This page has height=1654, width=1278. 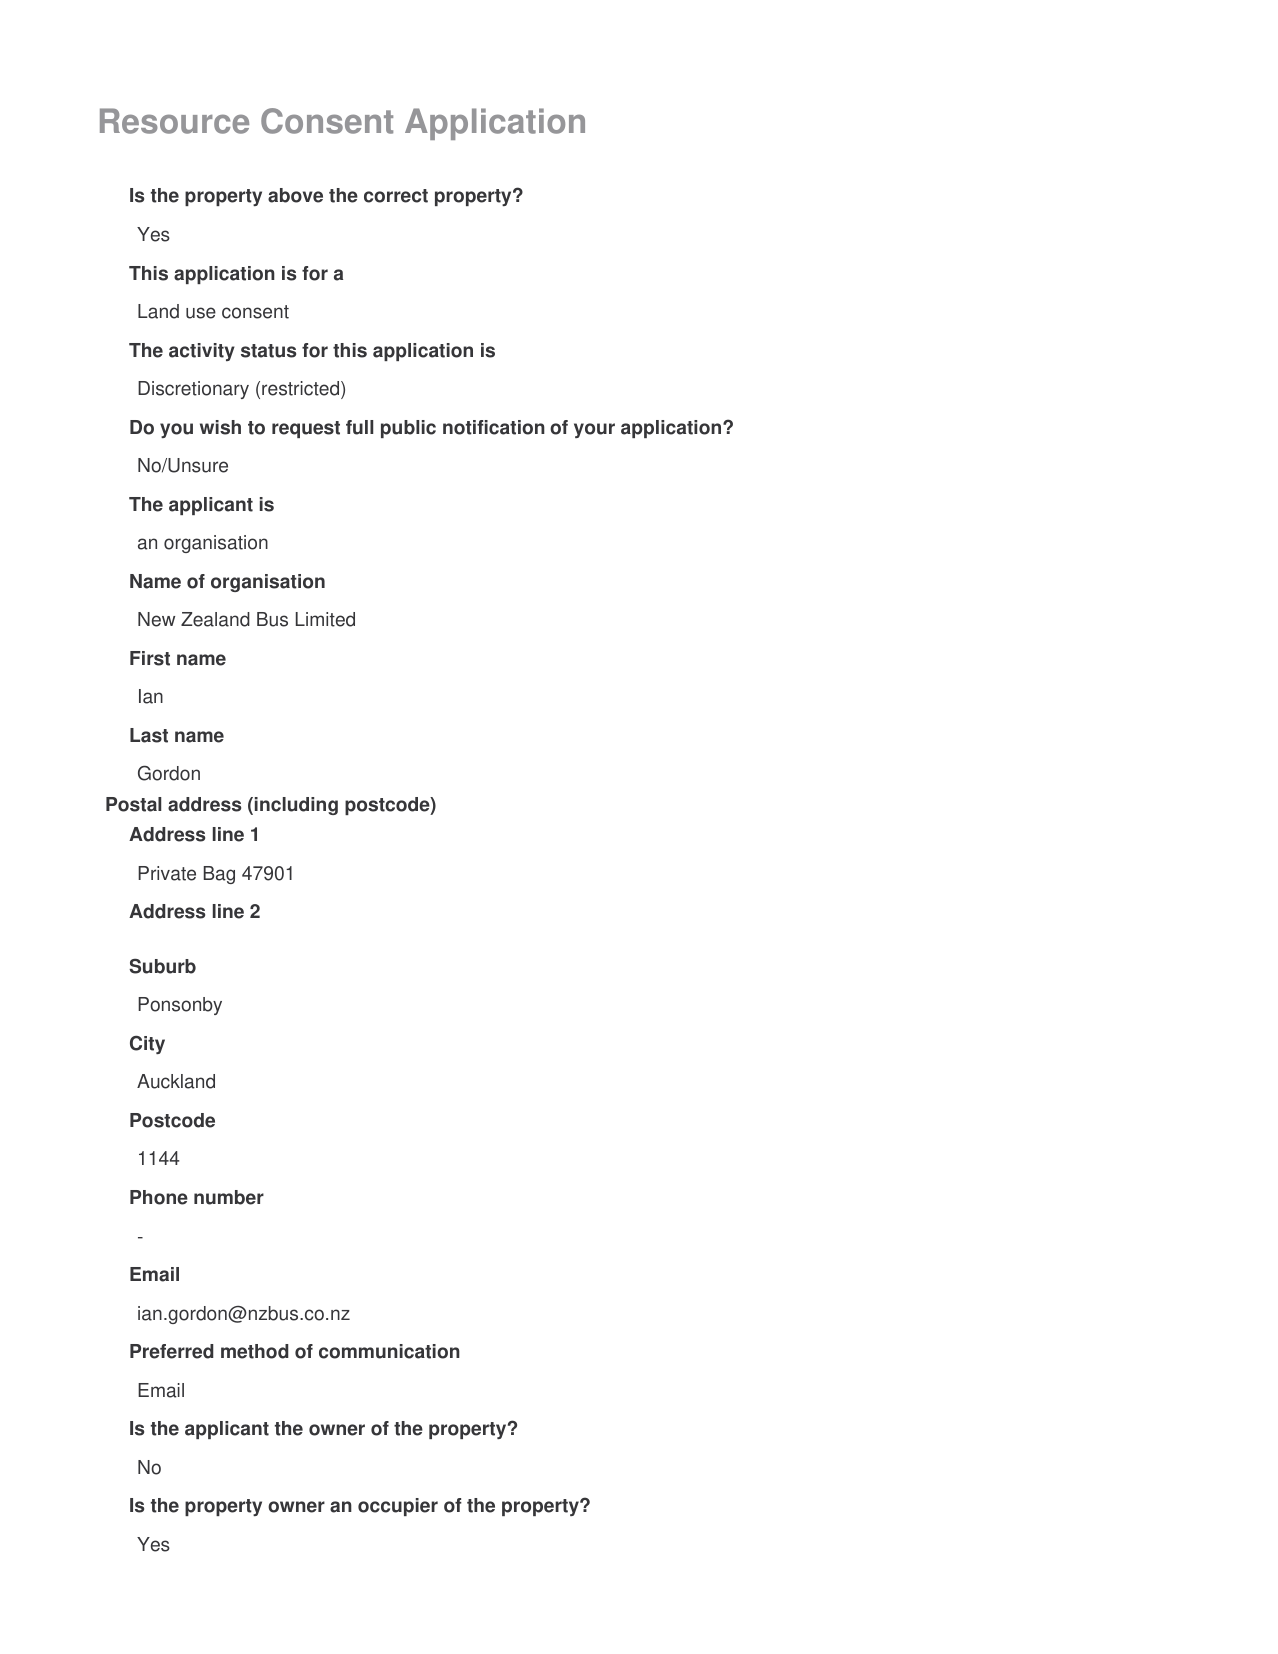 I want to click on including, so click(x=296, y=806).
